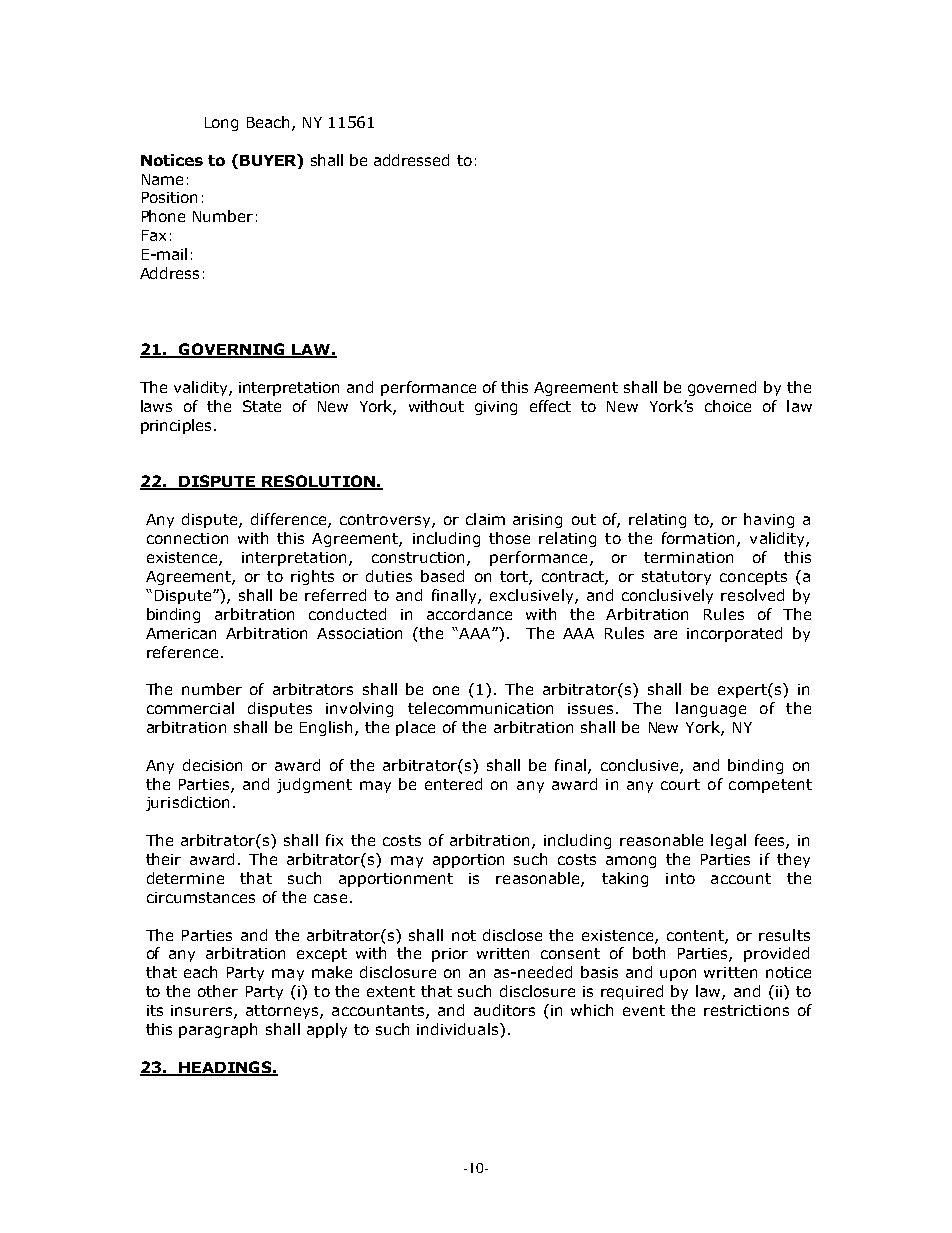 This screenshot has height=1233, width=952. Describe the element at coordinates (728, 406) in the screenshot. I see `choice` at that location.
